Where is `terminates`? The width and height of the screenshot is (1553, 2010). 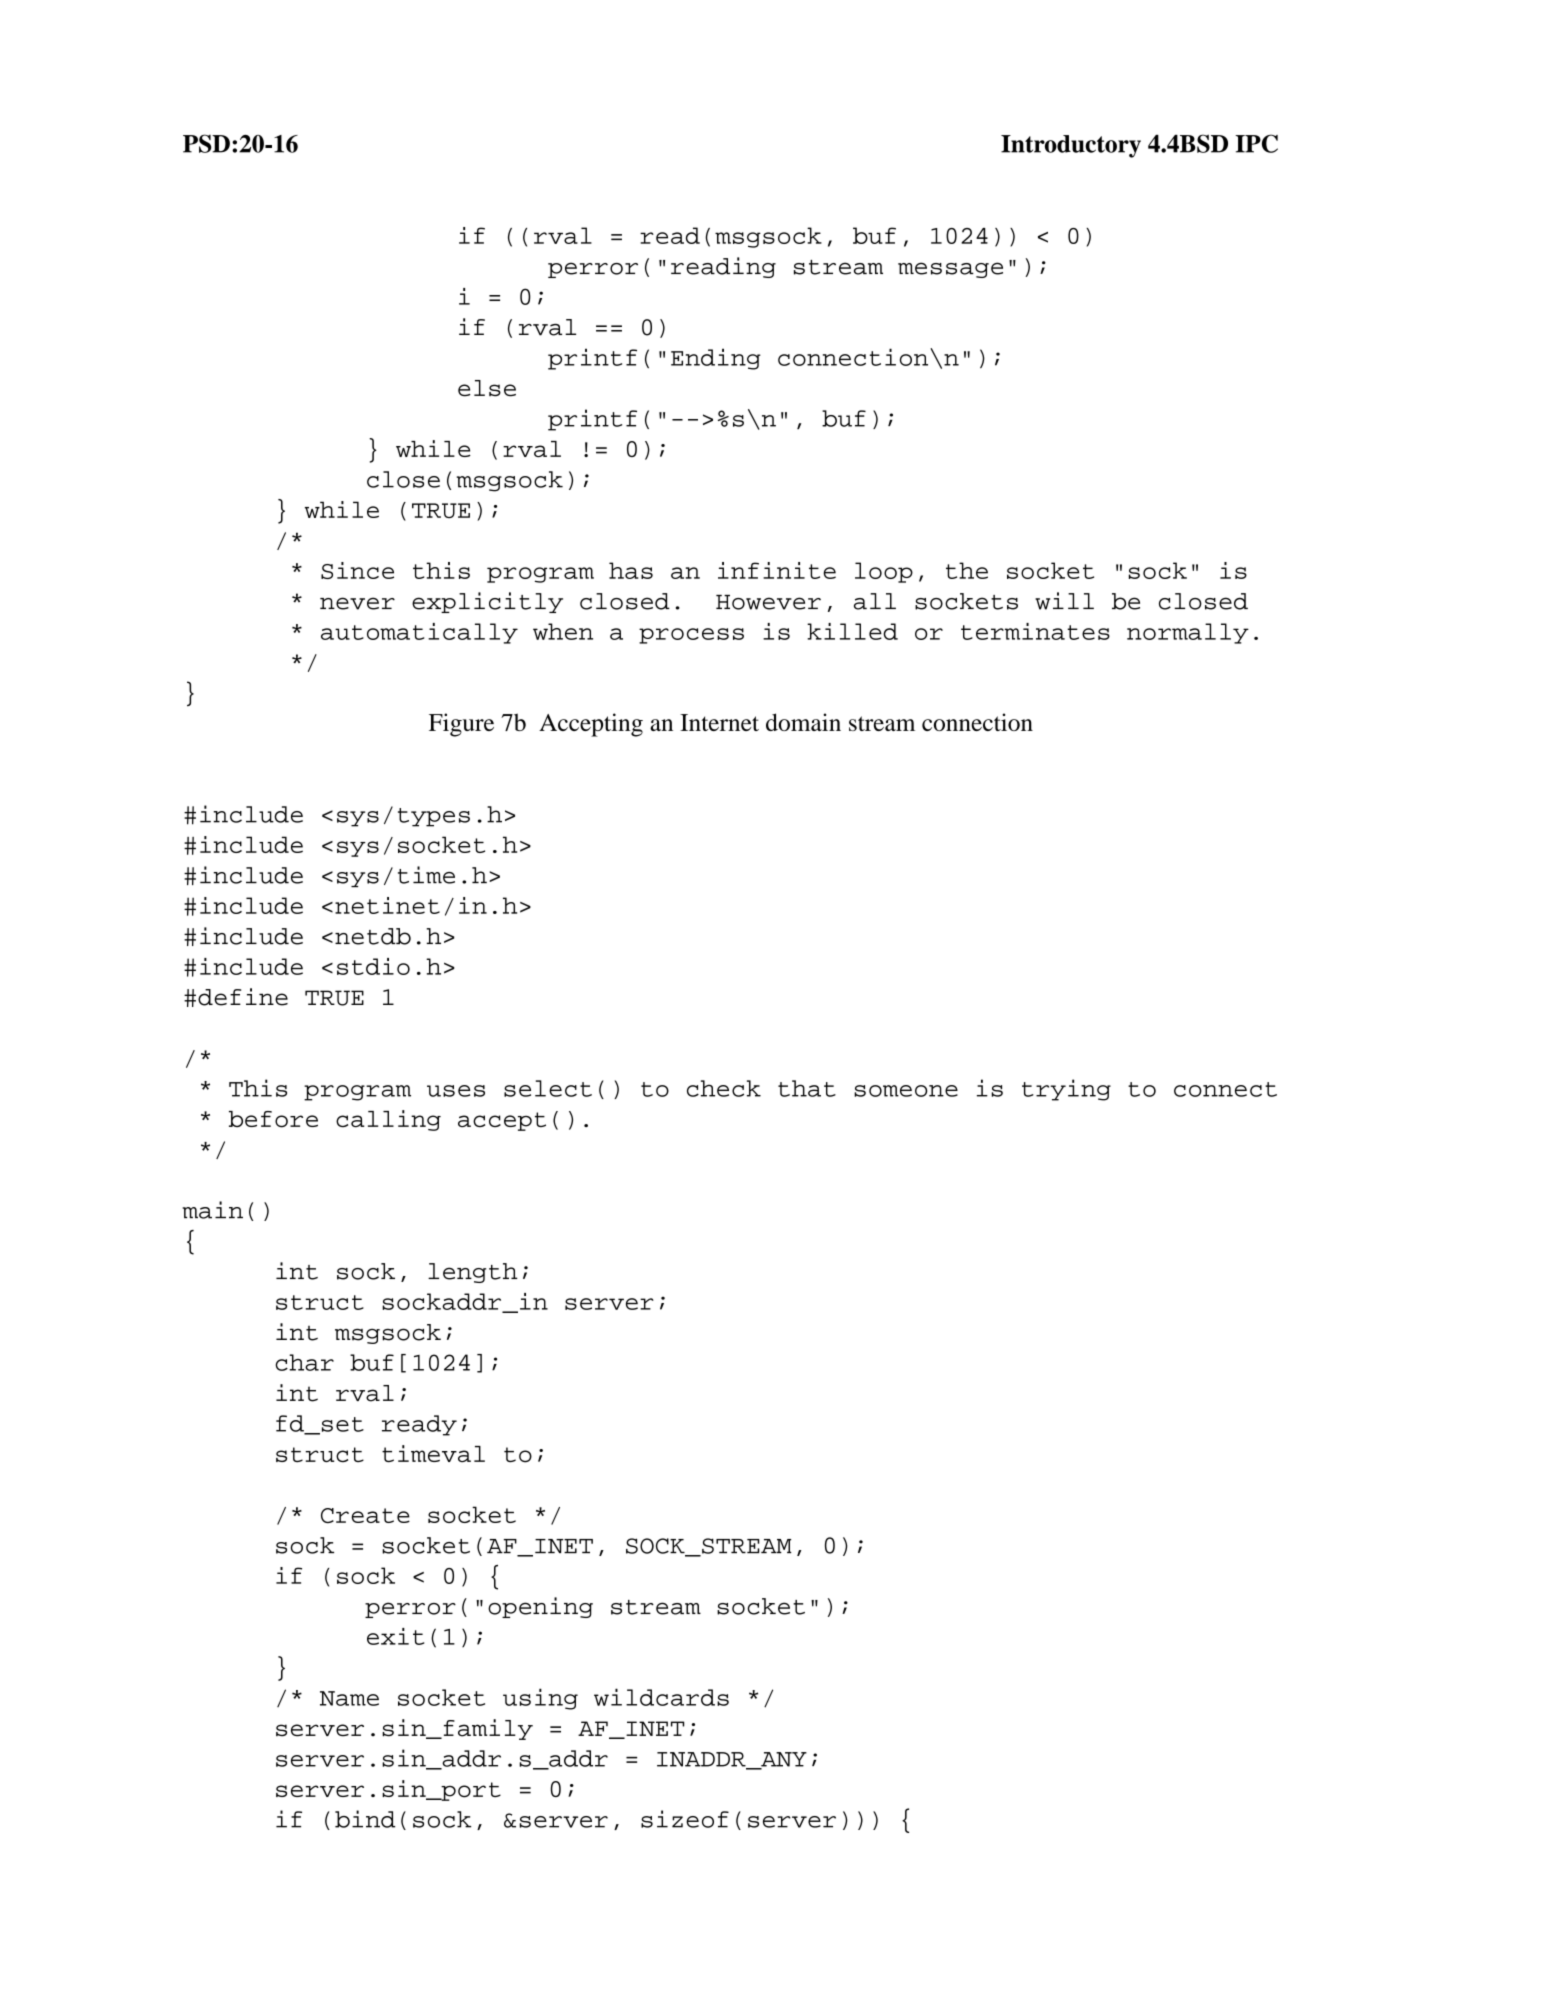 terminates is located at coordinates (1035, 631).
